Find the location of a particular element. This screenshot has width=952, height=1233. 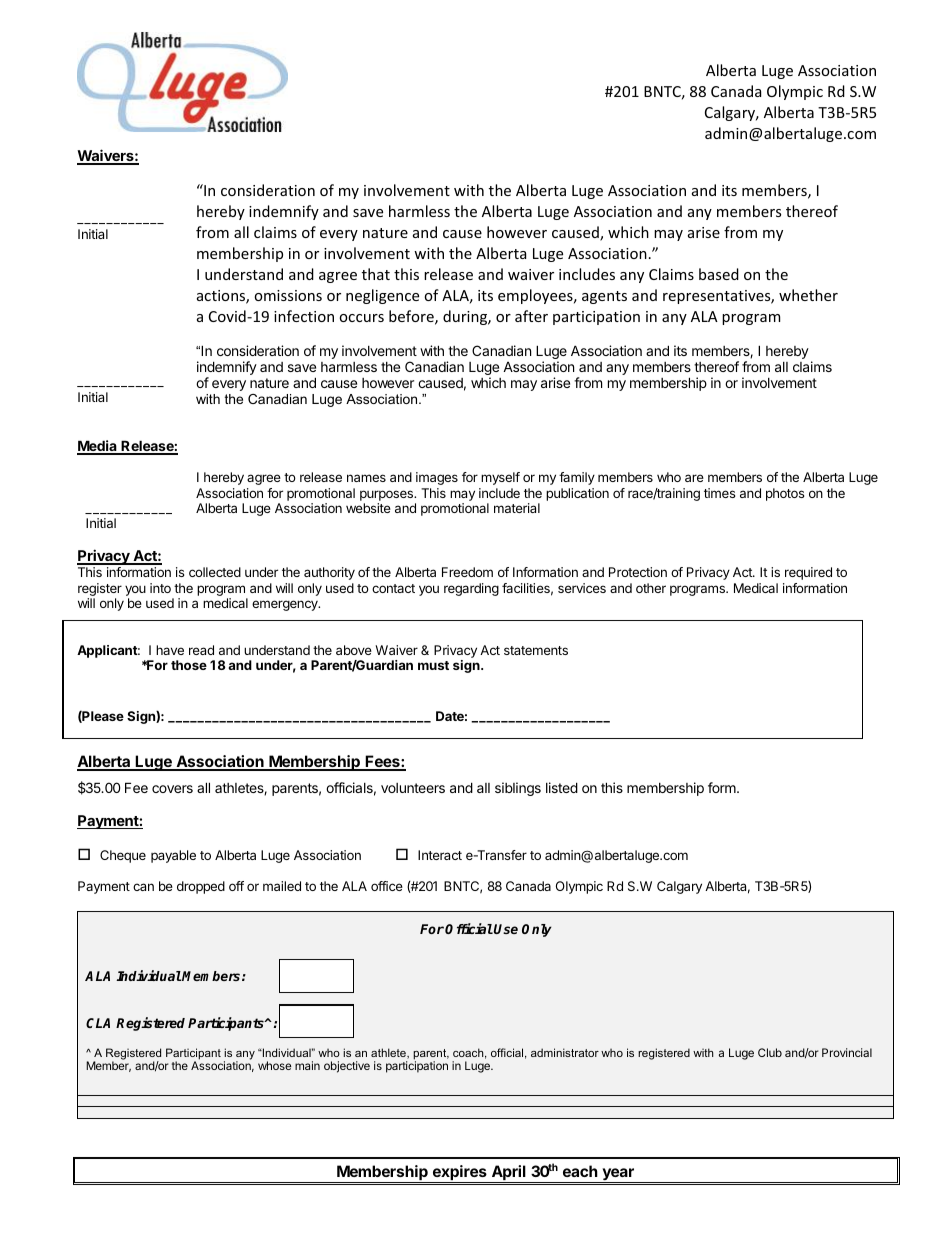

payable is located at coordinates (173, 856).
